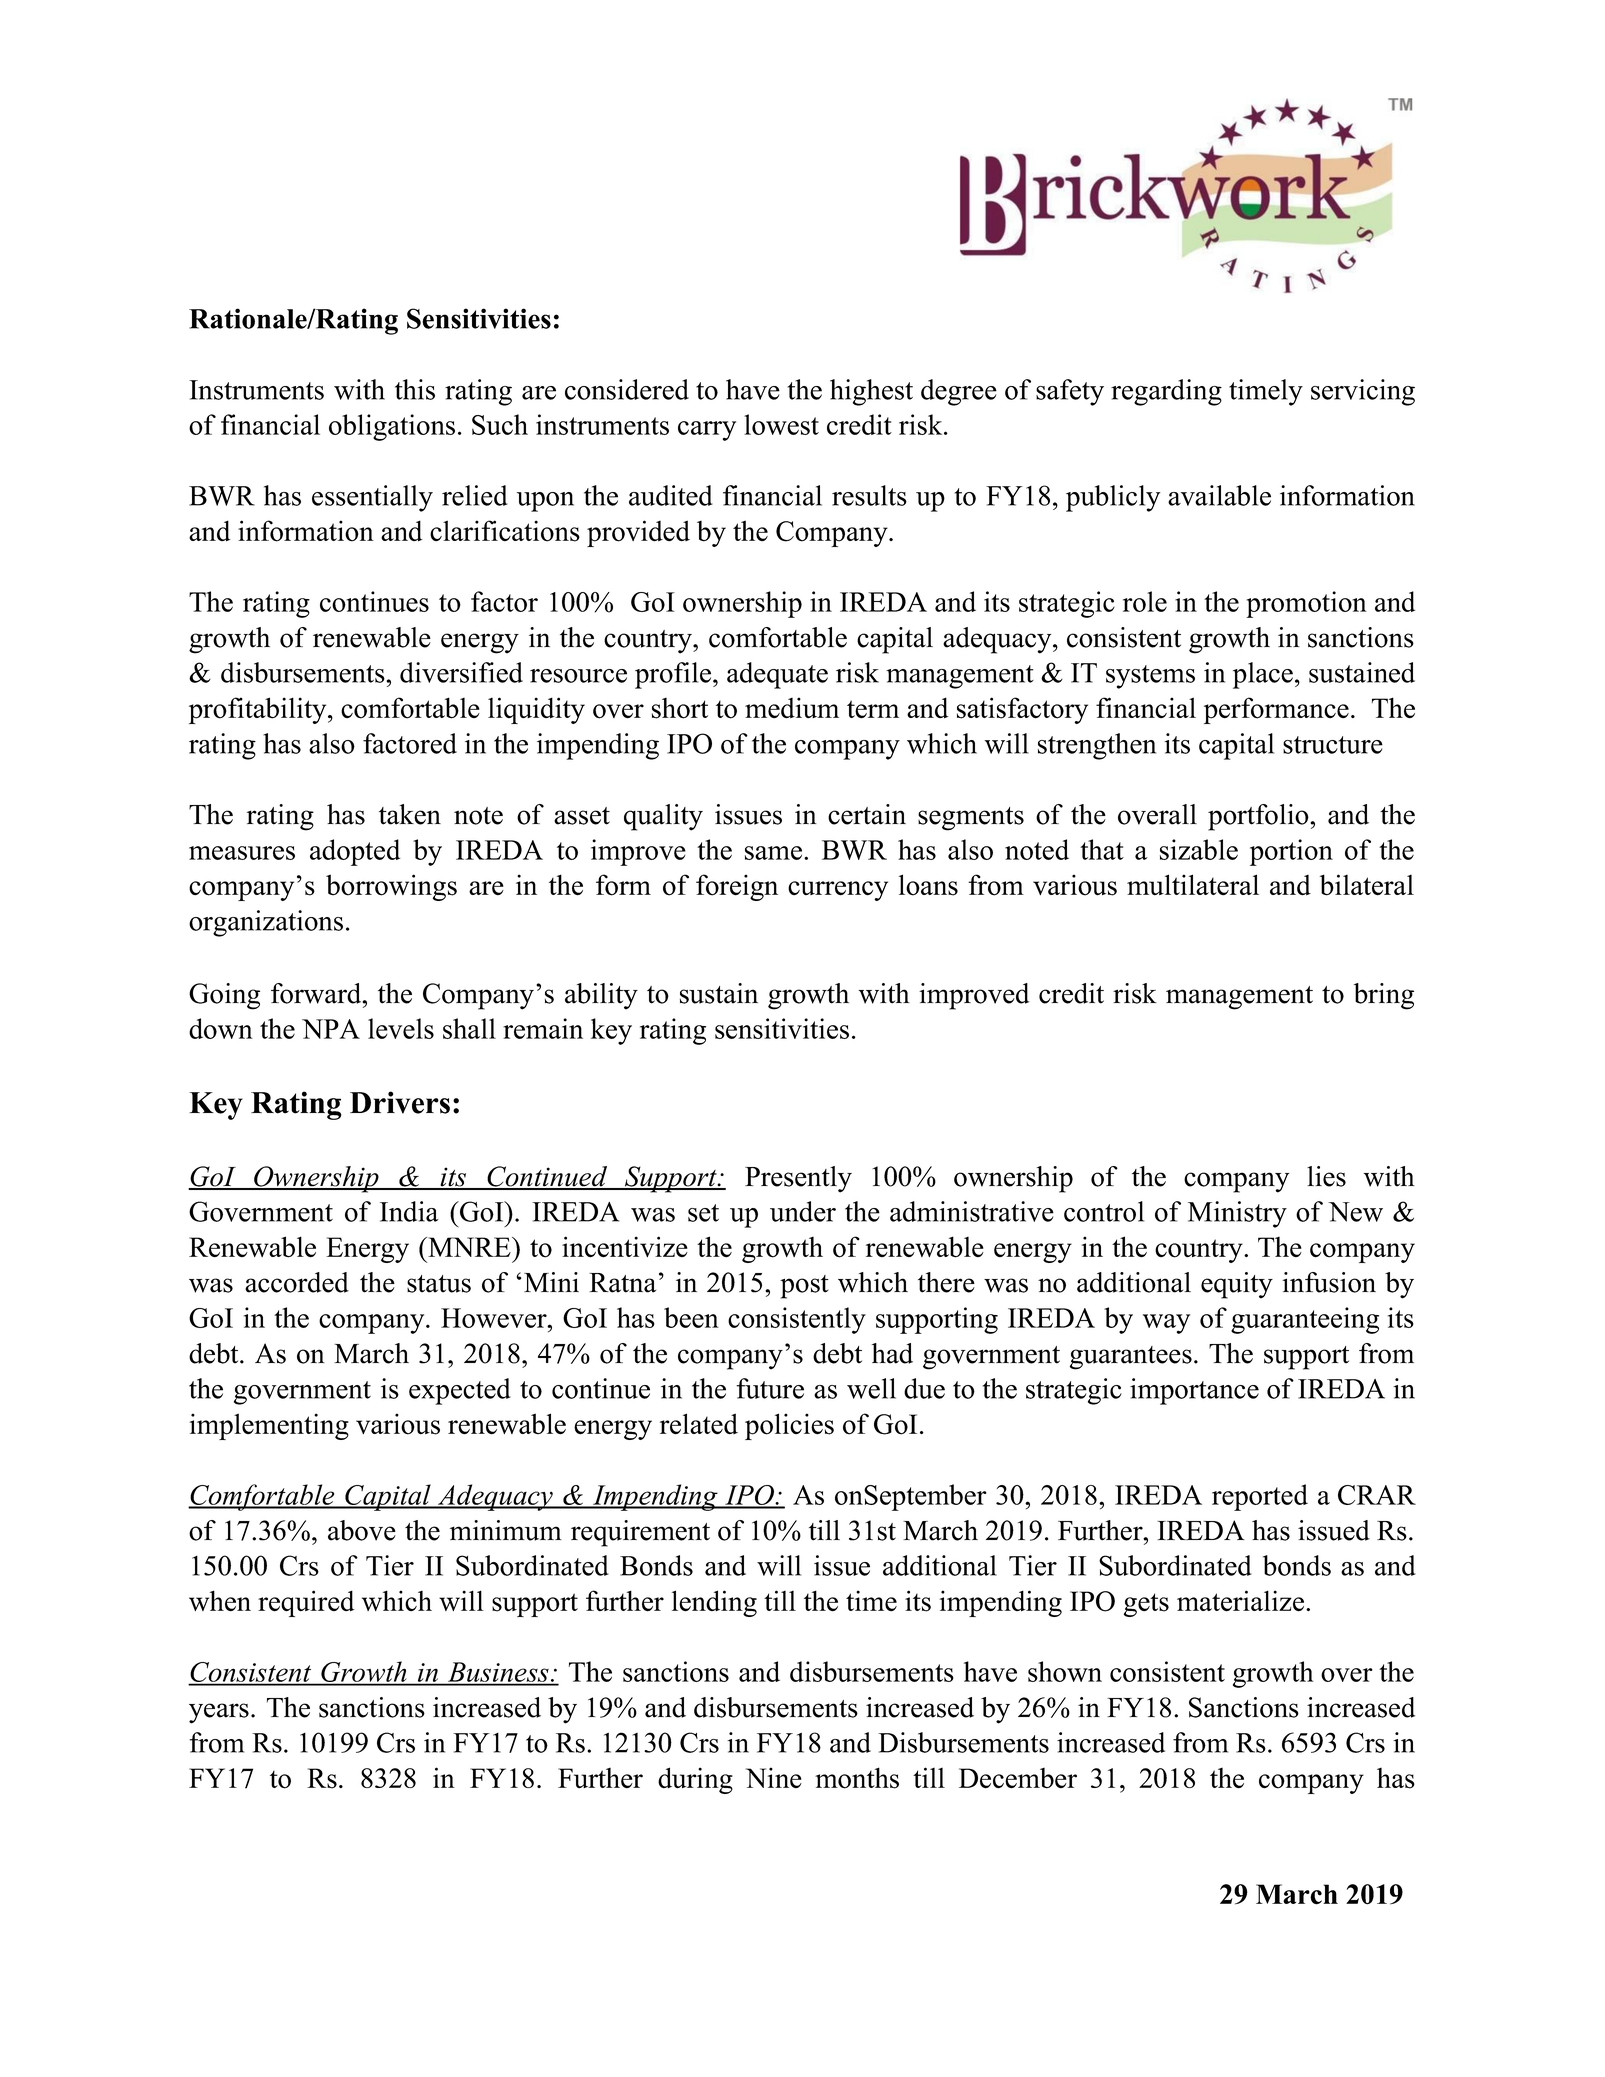  Describe the element at coordinates (798, 1179) in the page. I see `Presently` at that location.
